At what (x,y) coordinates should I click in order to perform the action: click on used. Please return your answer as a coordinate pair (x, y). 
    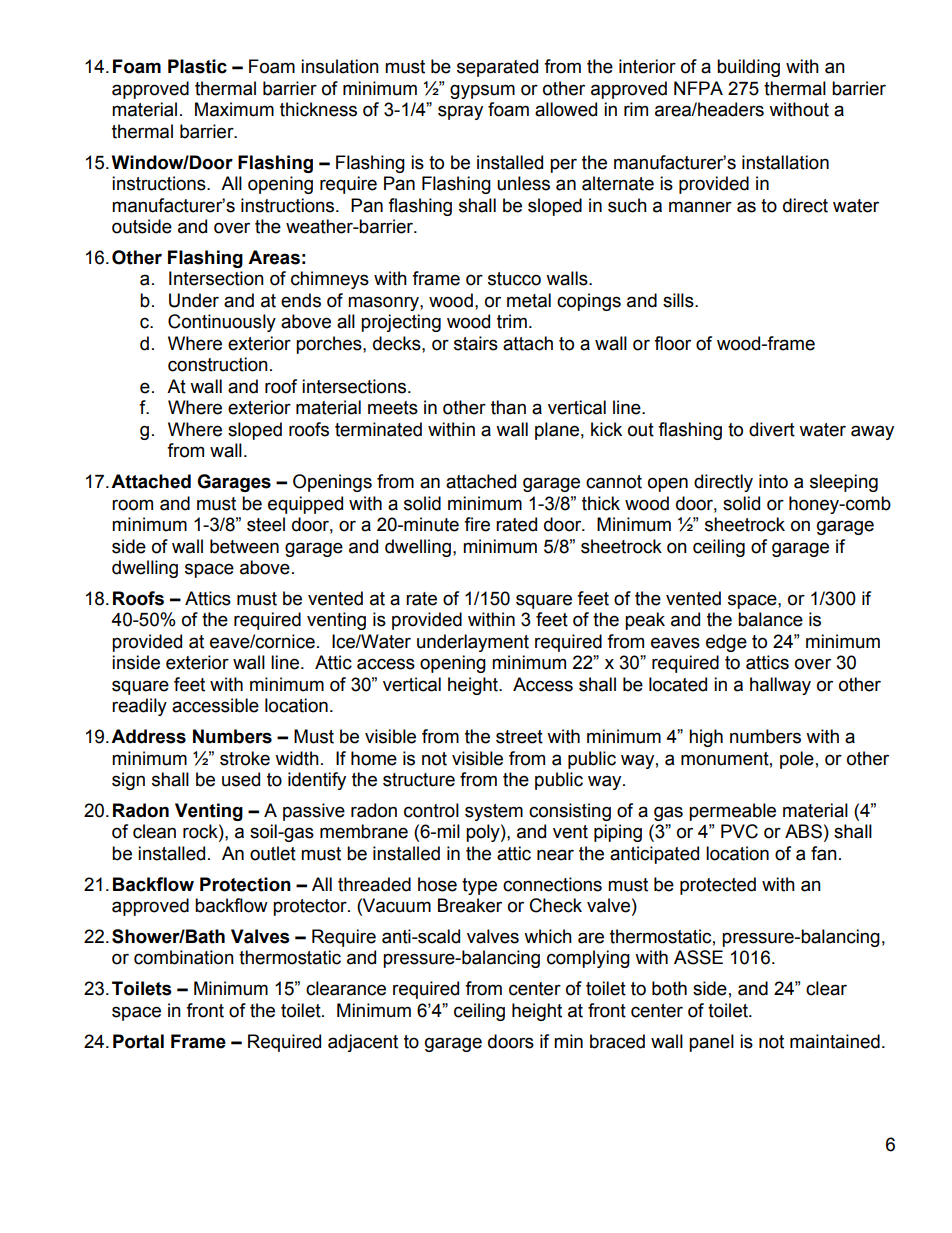
    Looking at the image, I should click on (241, 779).
